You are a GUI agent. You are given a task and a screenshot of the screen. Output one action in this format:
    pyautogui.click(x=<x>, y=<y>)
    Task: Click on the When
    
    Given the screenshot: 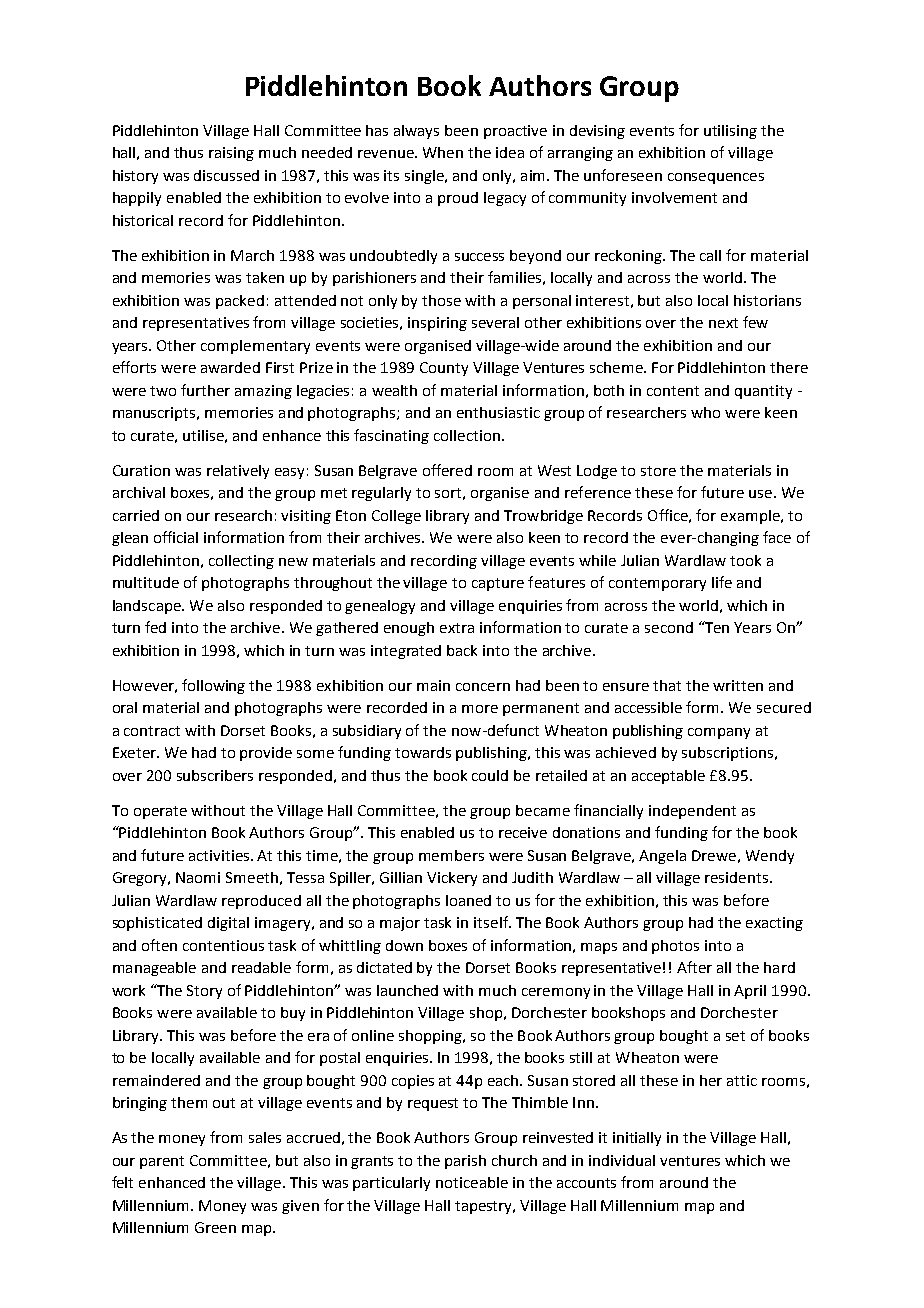 What is the action you would take?
    pyautogui.click(x=443, y=152)
